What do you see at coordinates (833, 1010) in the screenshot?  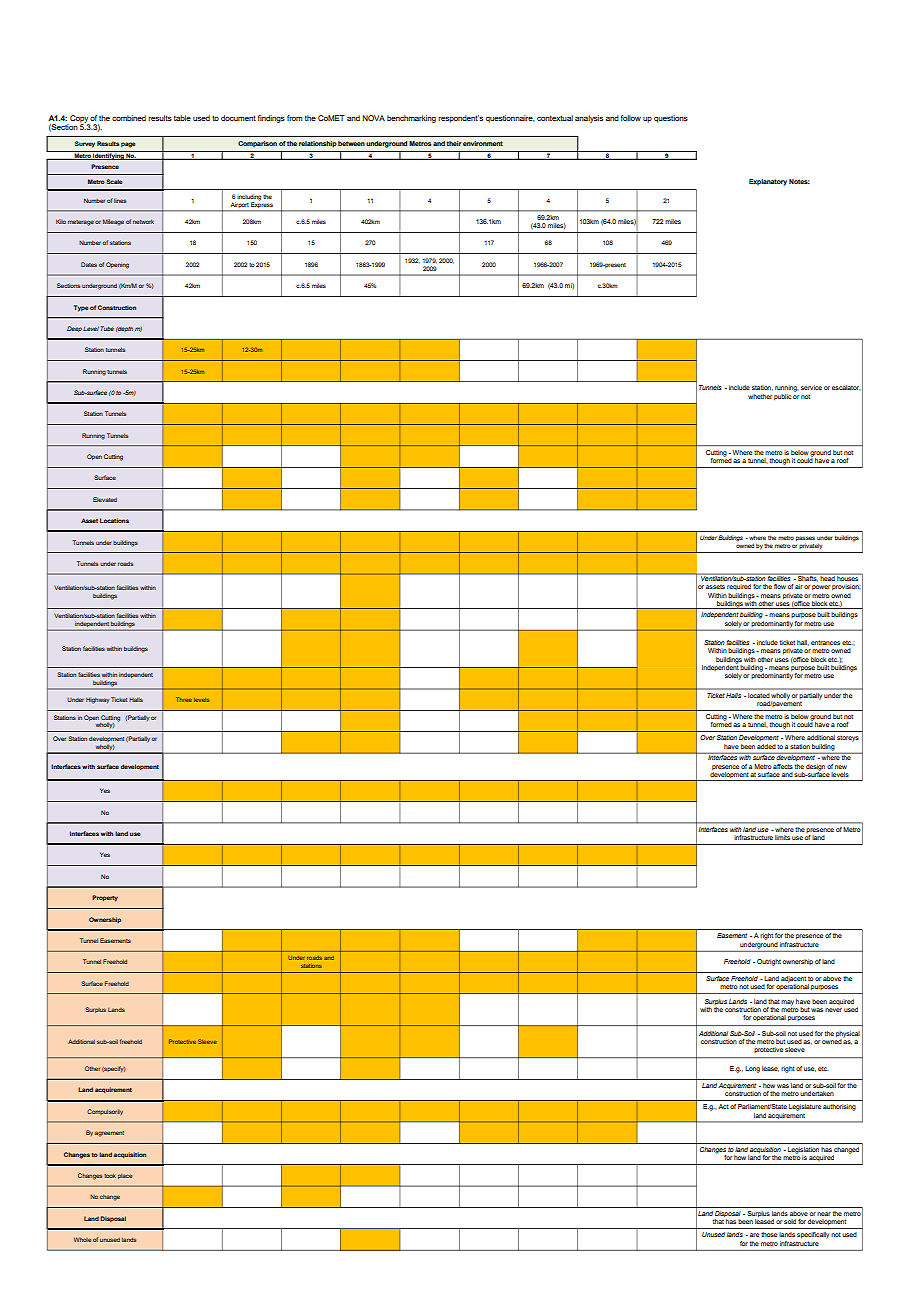 I see `never` at bounding box center [833, 1010].
